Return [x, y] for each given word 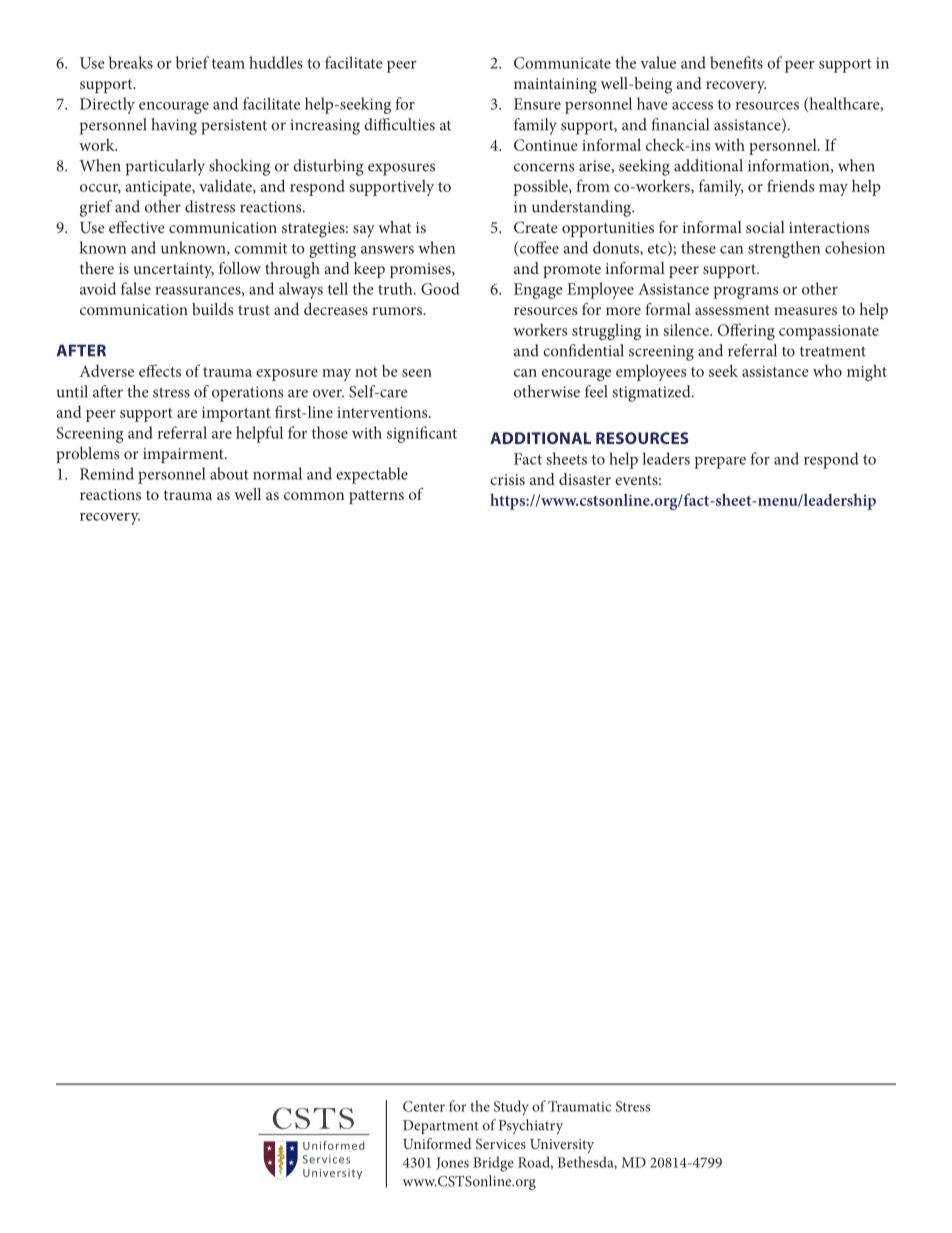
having [174, 126]
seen [417, 373]
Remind [107, 473]
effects [160, 370]
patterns [376, 497]
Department [441, 1127]
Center [424, 1106]
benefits [736, 62]
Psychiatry [531, 1126]
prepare [720, 463]
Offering [746, 331]
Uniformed [437, 1143]
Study [511, 1108]
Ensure [537, 104]
